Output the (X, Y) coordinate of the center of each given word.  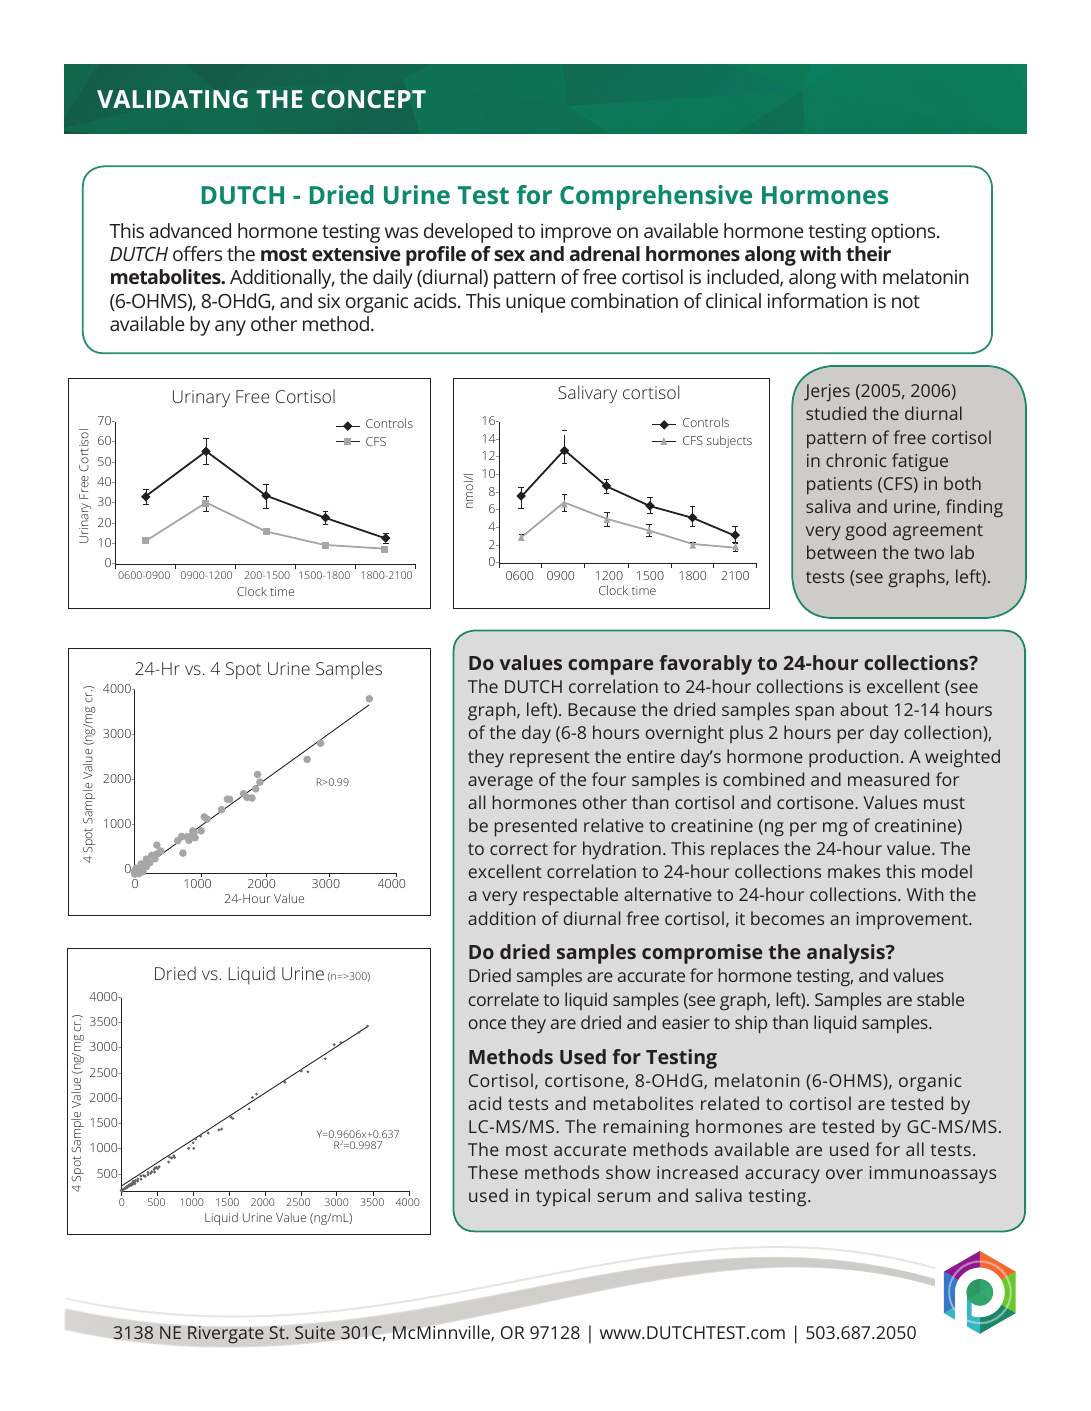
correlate (504, 999)
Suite (315, 1333)
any (230, 328)
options (904, 233)
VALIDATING (172, 99)
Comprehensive (656, 197)
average (500, 783)
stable (940, 999)
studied (836, 413)
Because (602, 709)
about (864, 709)
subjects (729, 441)
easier (686, 1022)
